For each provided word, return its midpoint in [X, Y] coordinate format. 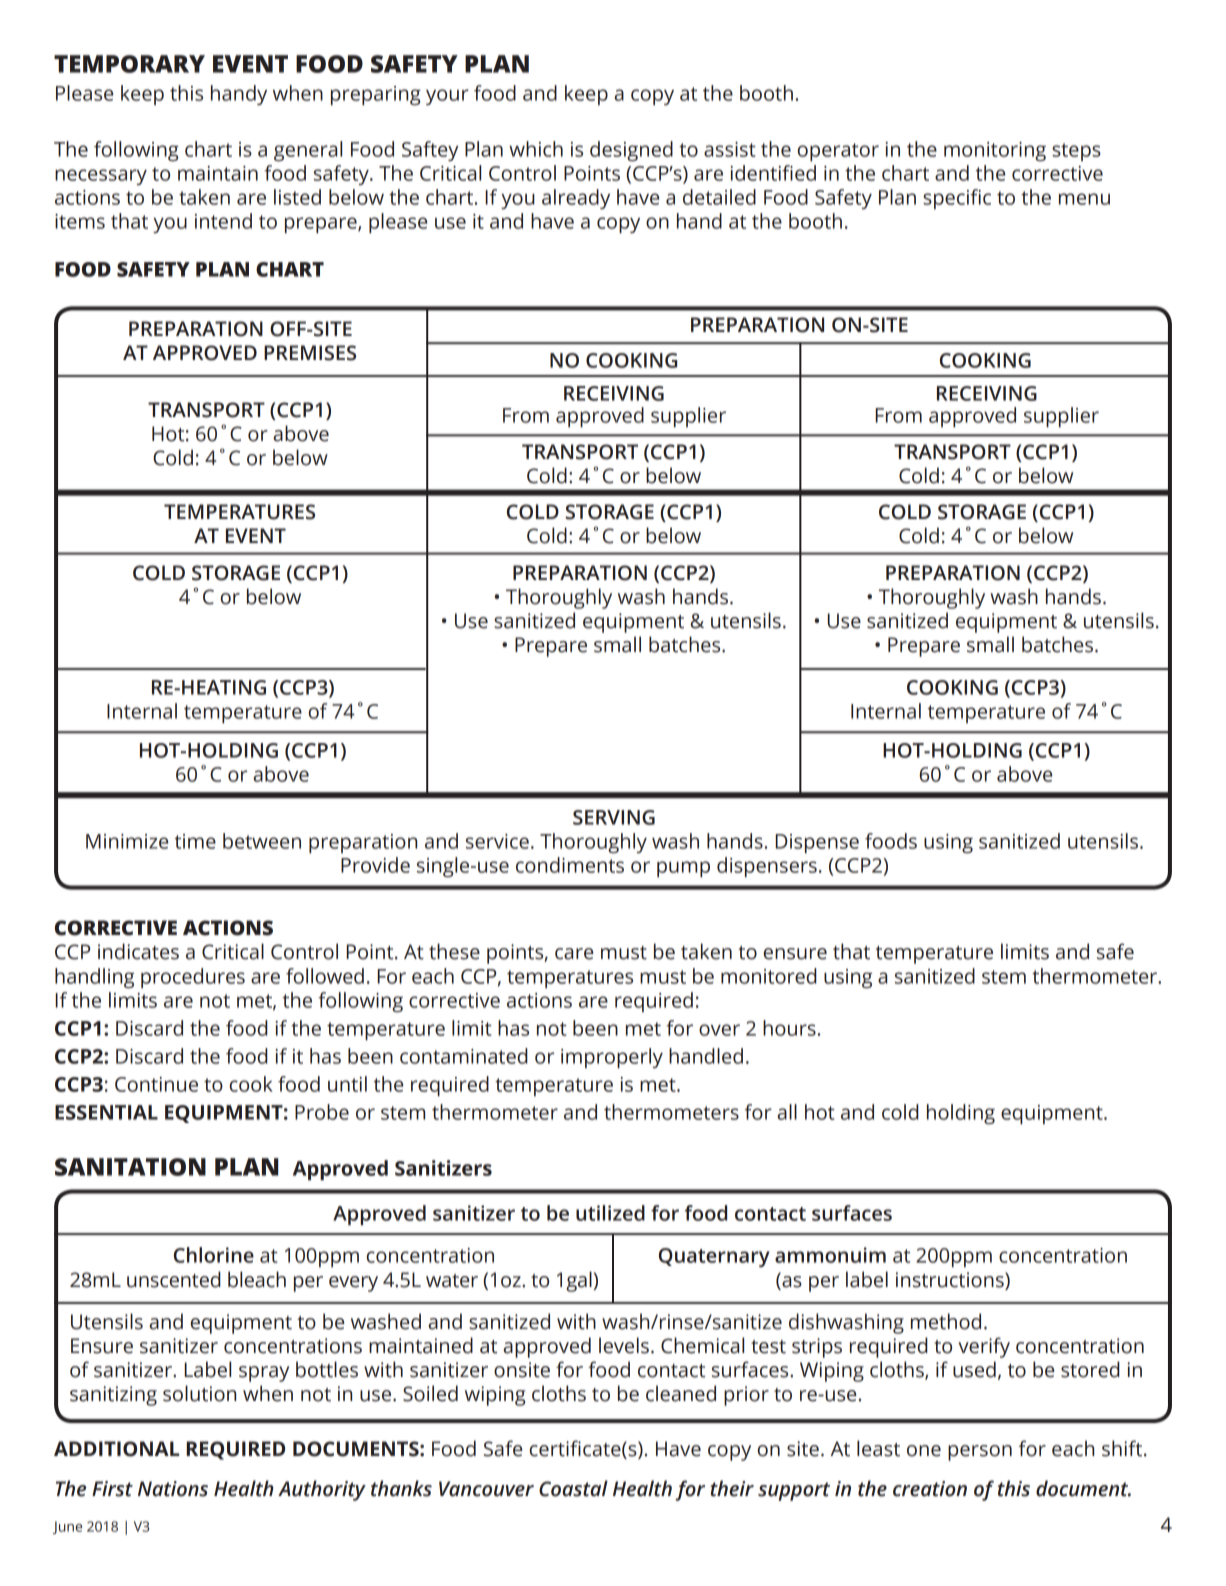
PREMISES [310, 353]
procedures [193, 978]
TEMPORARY [129, 64]
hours [789, 1028]
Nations [173, 1489]
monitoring [995, 151]
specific [957, 199]
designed [631, 151]
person [980, 1453]
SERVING [614, 817]
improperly [612, 1058]
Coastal [573, 1488]
